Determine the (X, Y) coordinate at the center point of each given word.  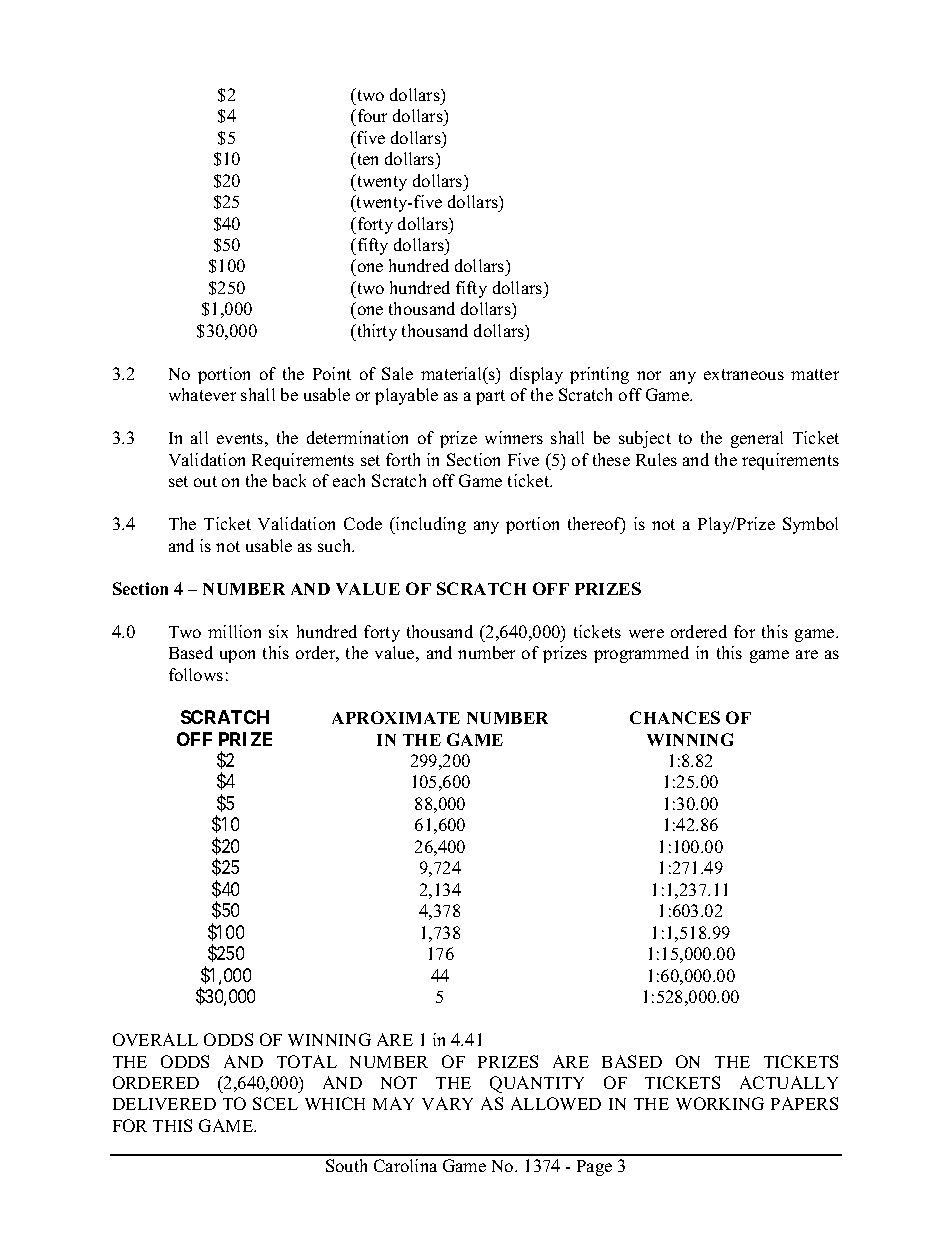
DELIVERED (164, 1104)
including (430, 525)
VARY (447, 1103)
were (646, 633)
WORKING (720, 1103)
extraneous (744, 374)
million (234, 631)
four (371, 115)
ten (366, 158)
